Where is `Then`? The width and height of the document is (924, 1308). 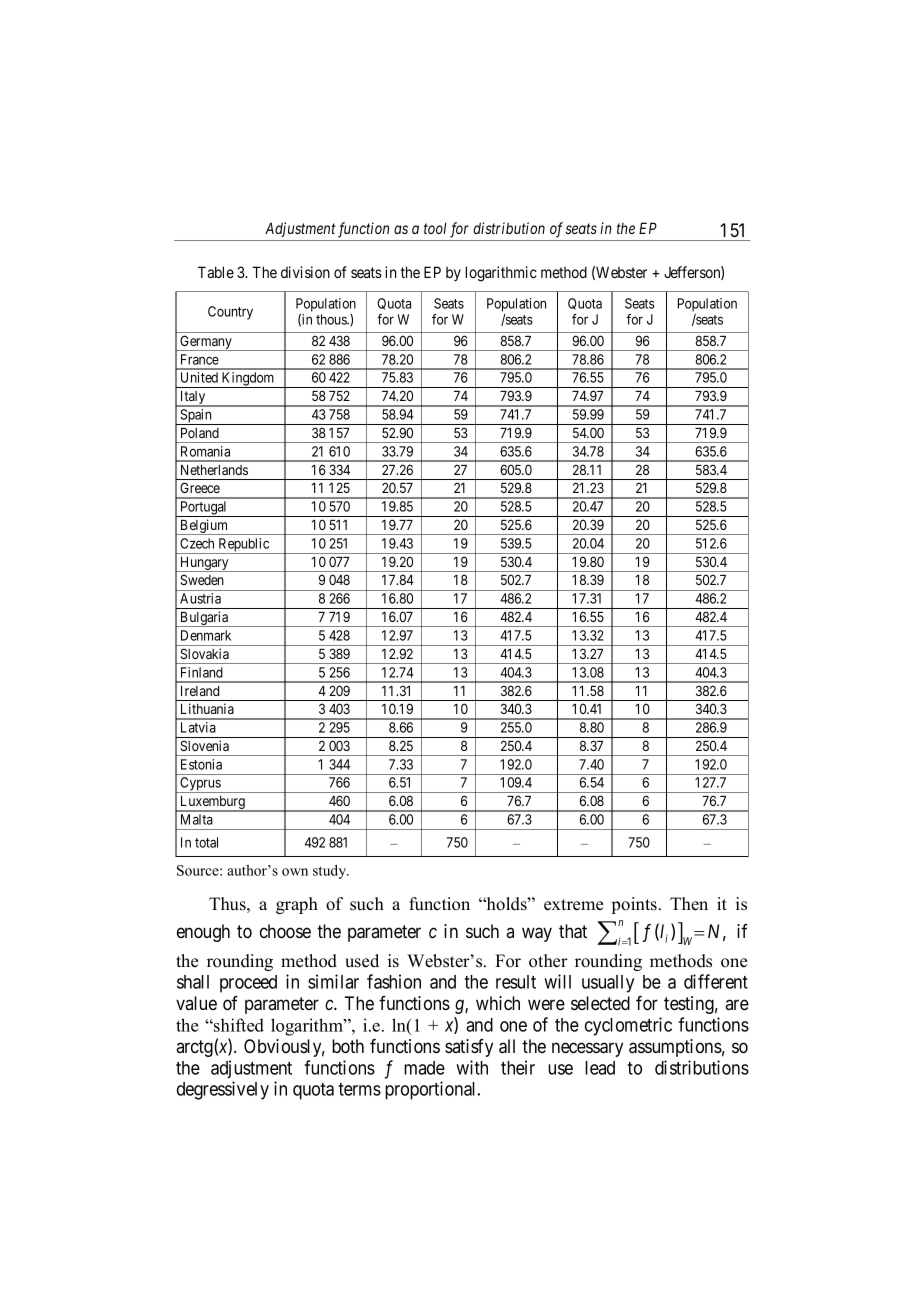 Then is located at coordinates (689, 904).
